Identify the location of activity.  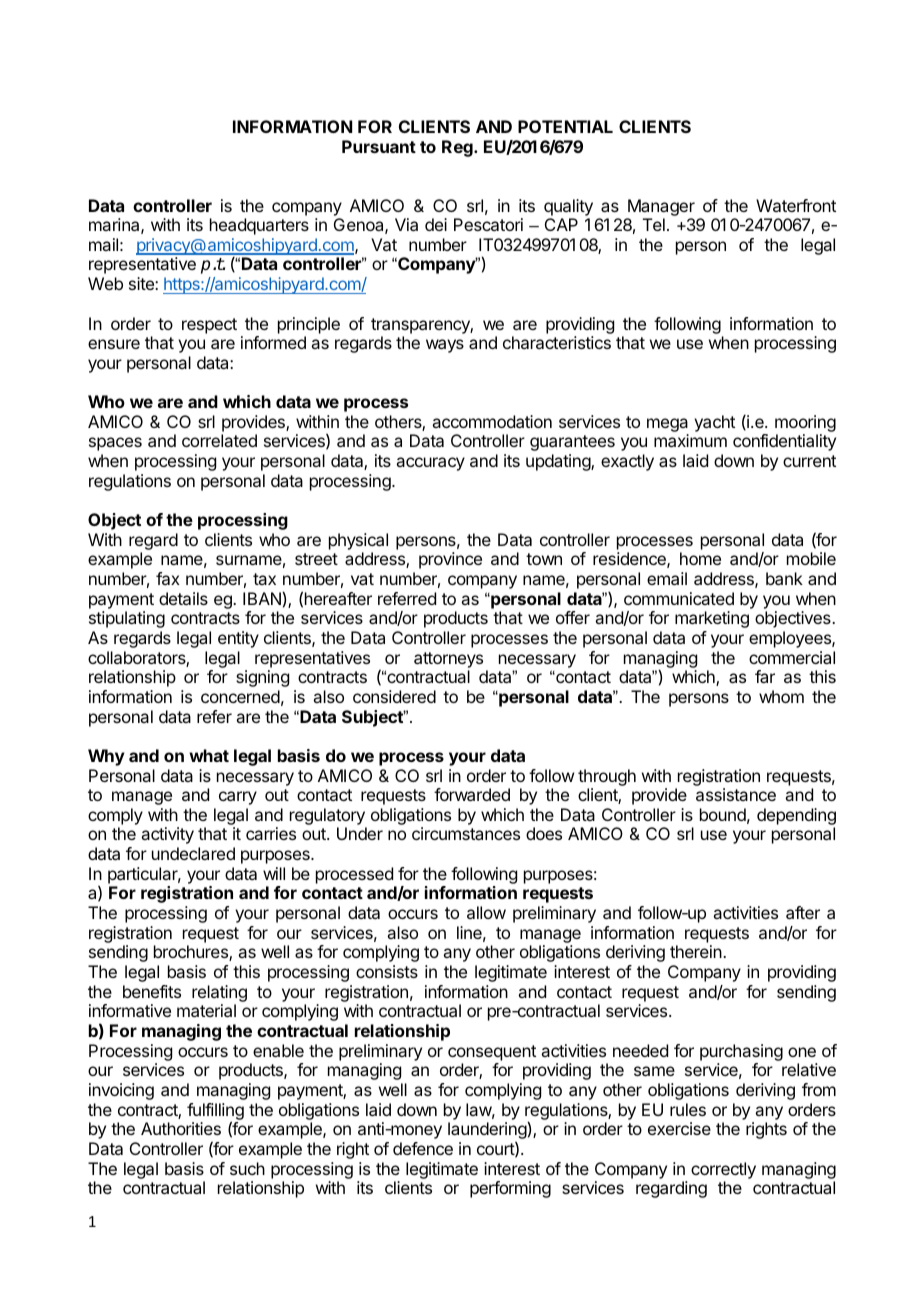
(167, 835).
